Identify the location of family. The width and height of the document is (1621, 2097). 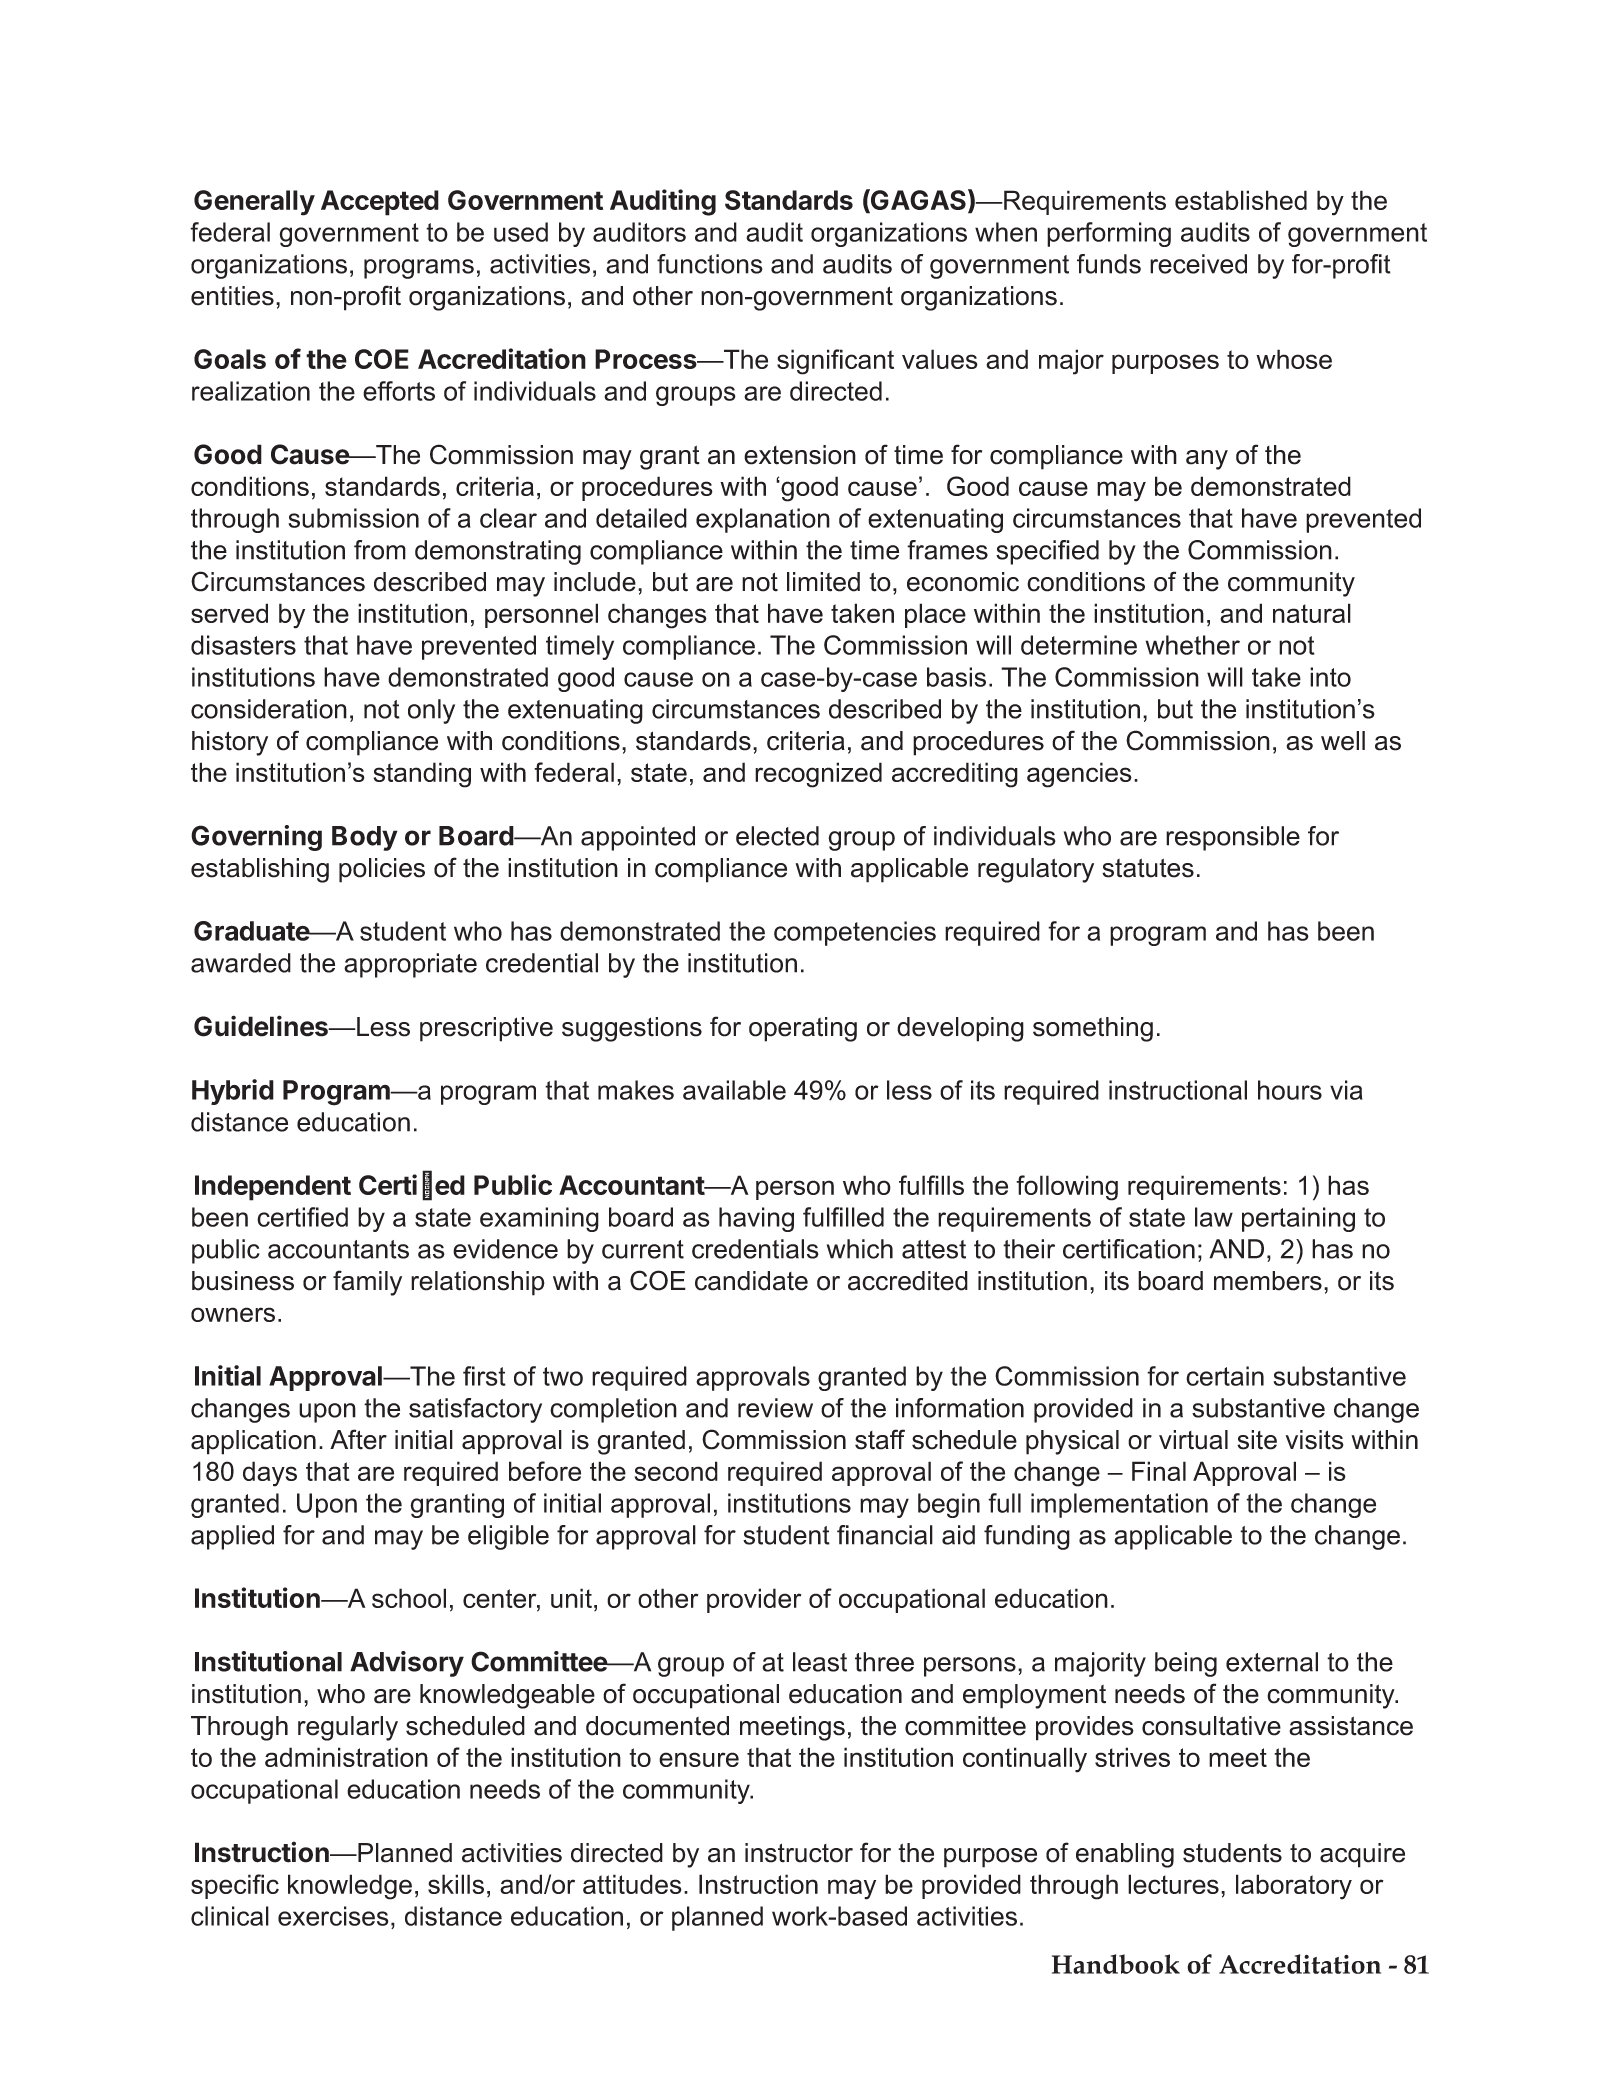
(367, 1283).
